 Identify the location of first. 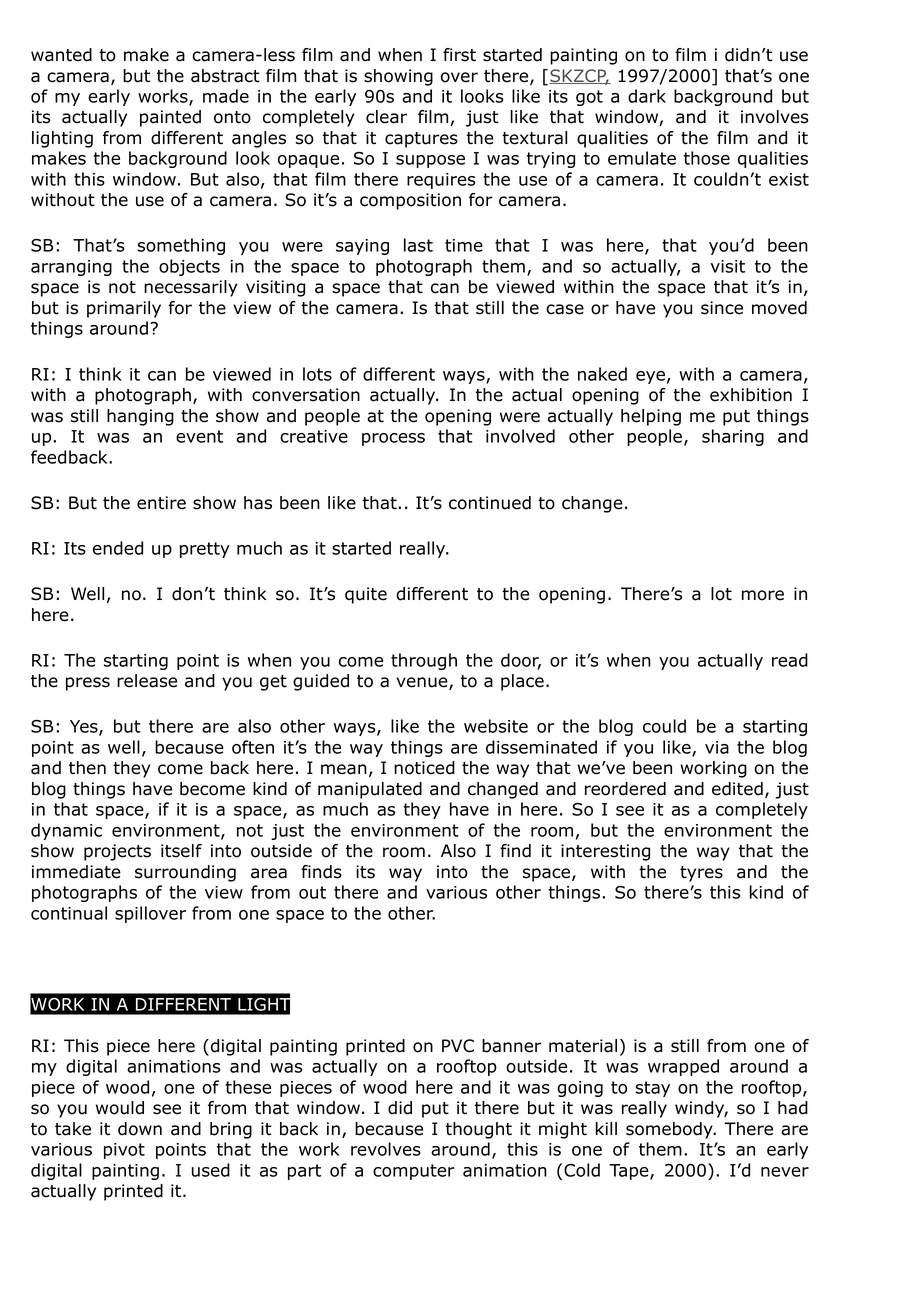
(459, 55).
